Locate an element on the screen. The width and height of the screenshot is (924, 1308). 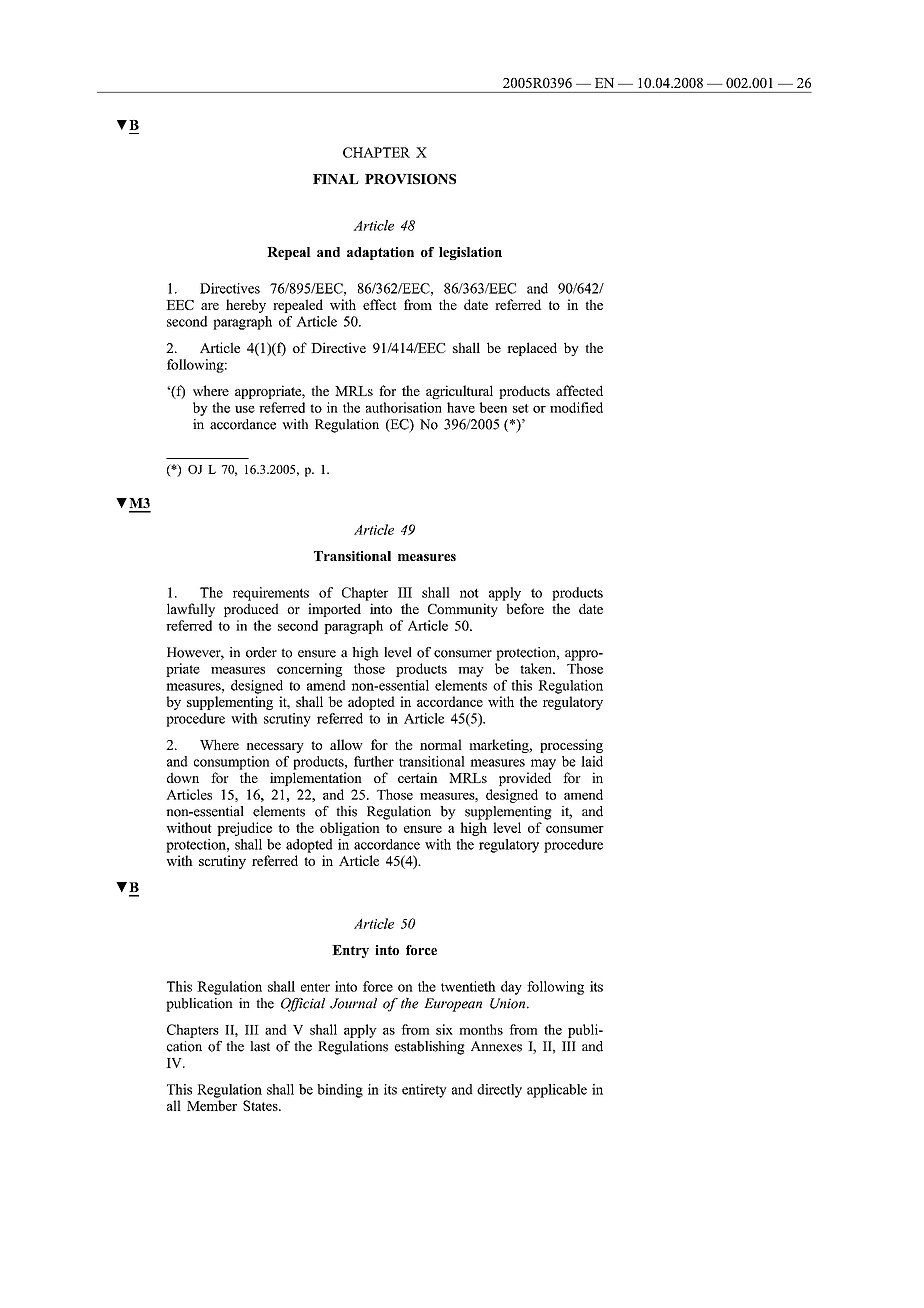
prejudice is located at coordinates (244, 829).
